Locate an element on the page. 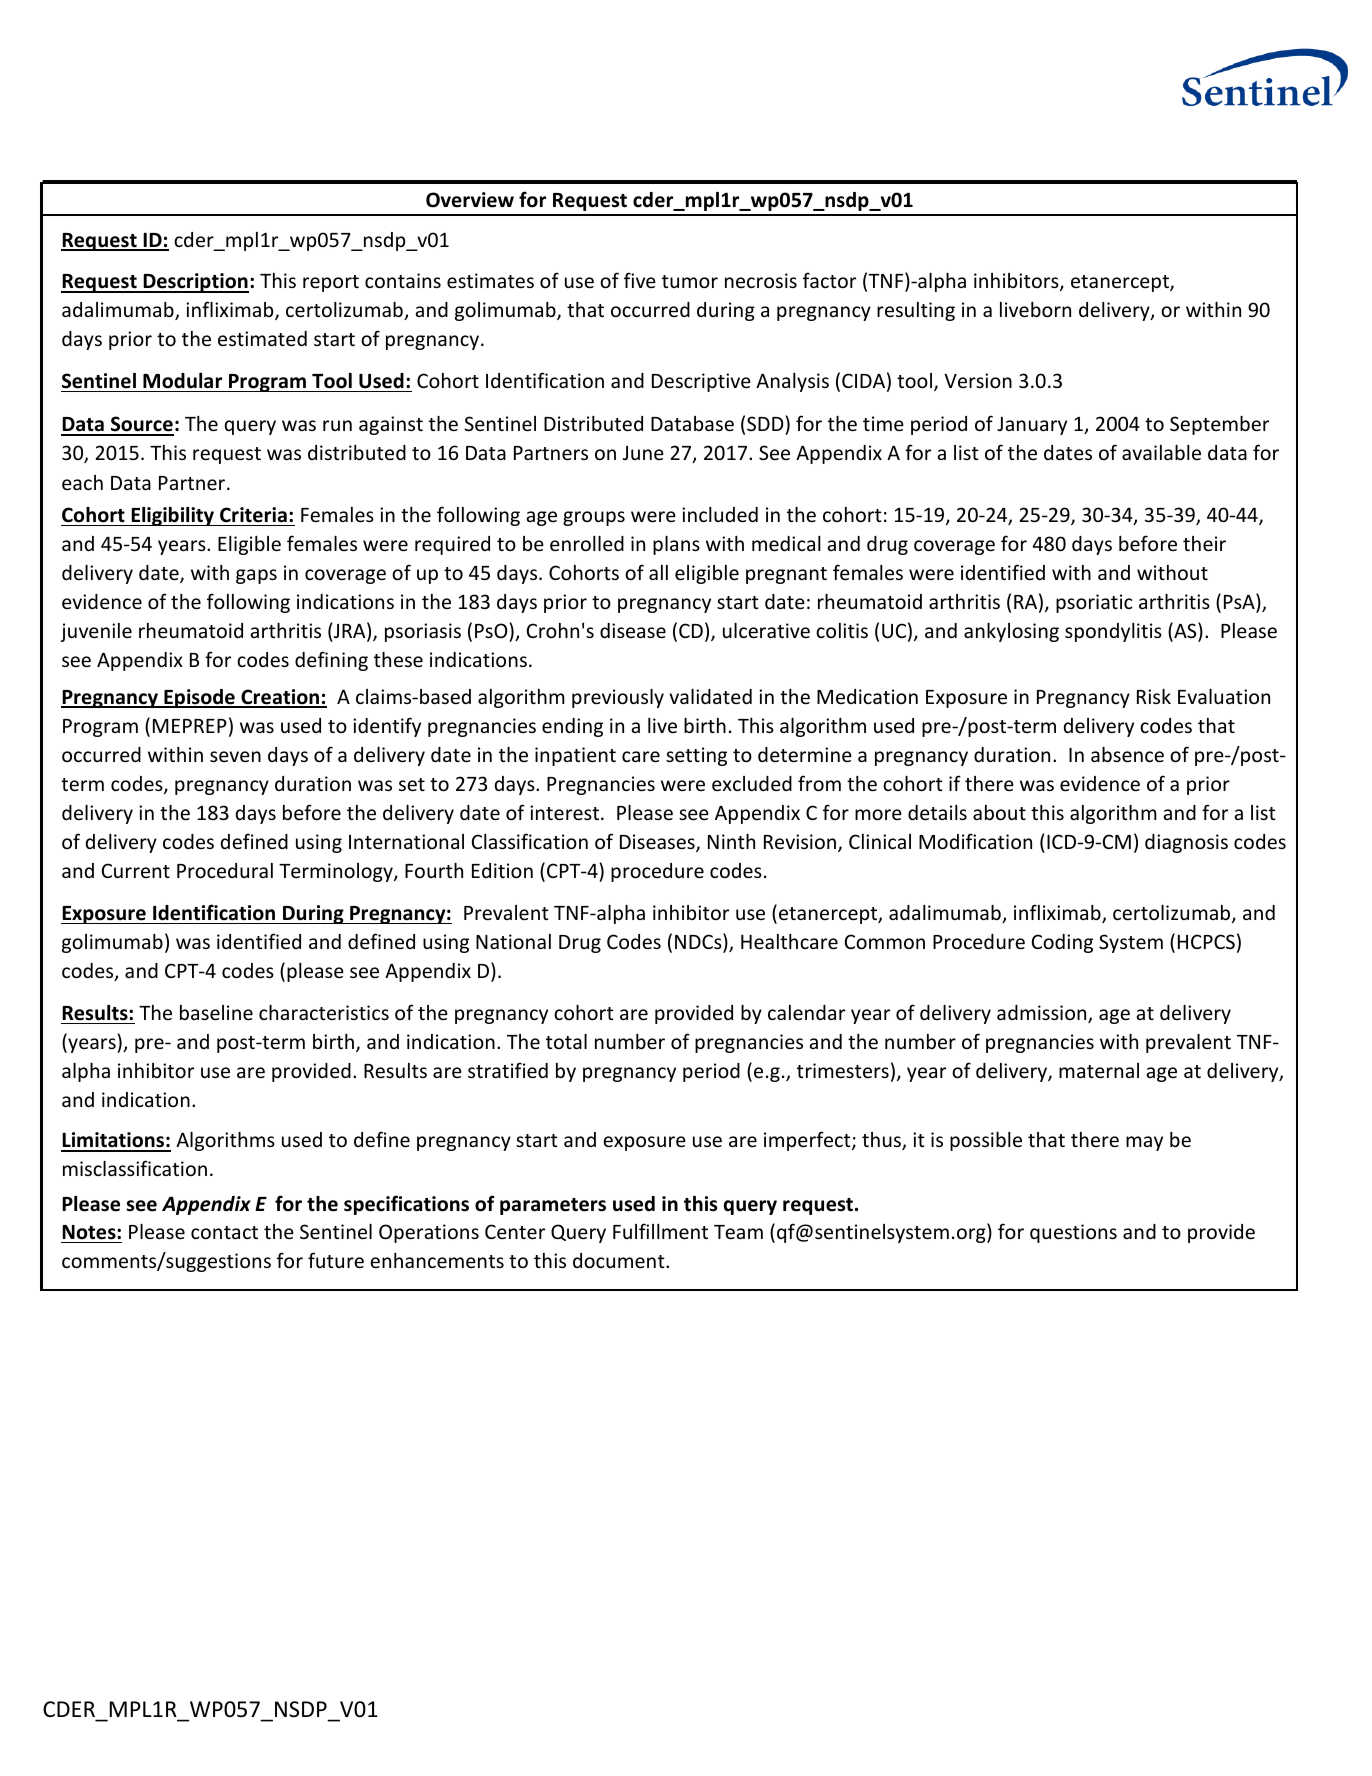 The height and width of the document is (1776, 1372). five is located at coordinates (640, 280).
